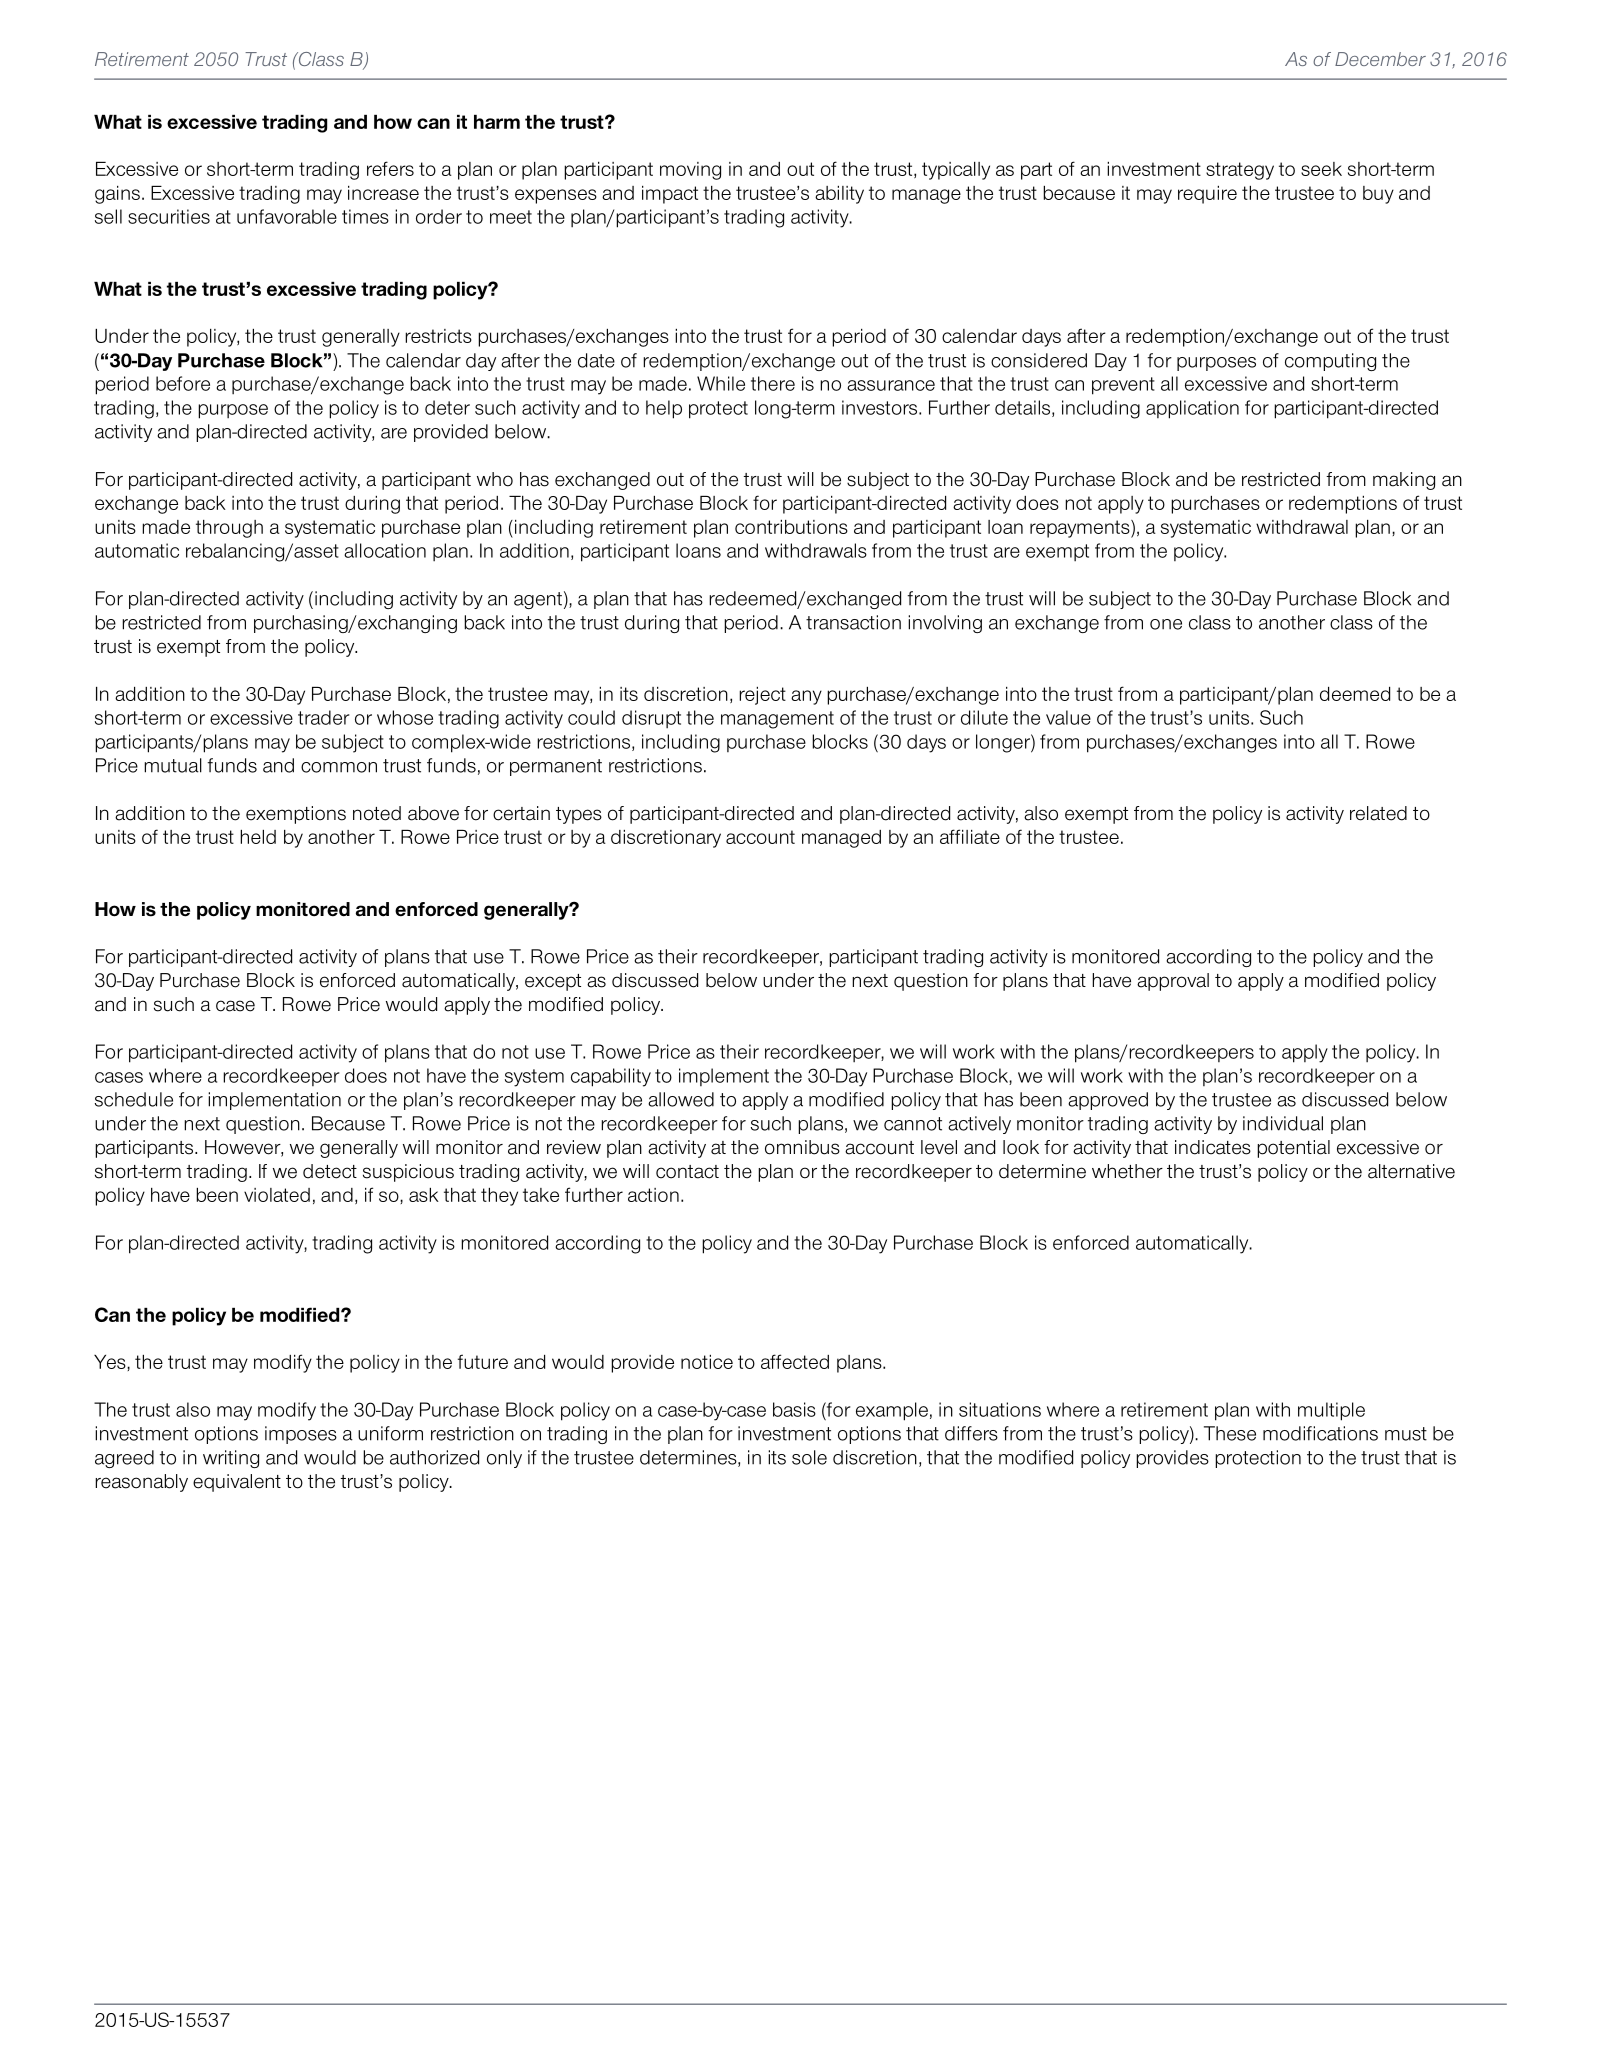 Image resolution: width=1601 pixels, height=2072 pixels. Describe the element at coordinates (690, 171) in the document. I see `moving` at that location.
